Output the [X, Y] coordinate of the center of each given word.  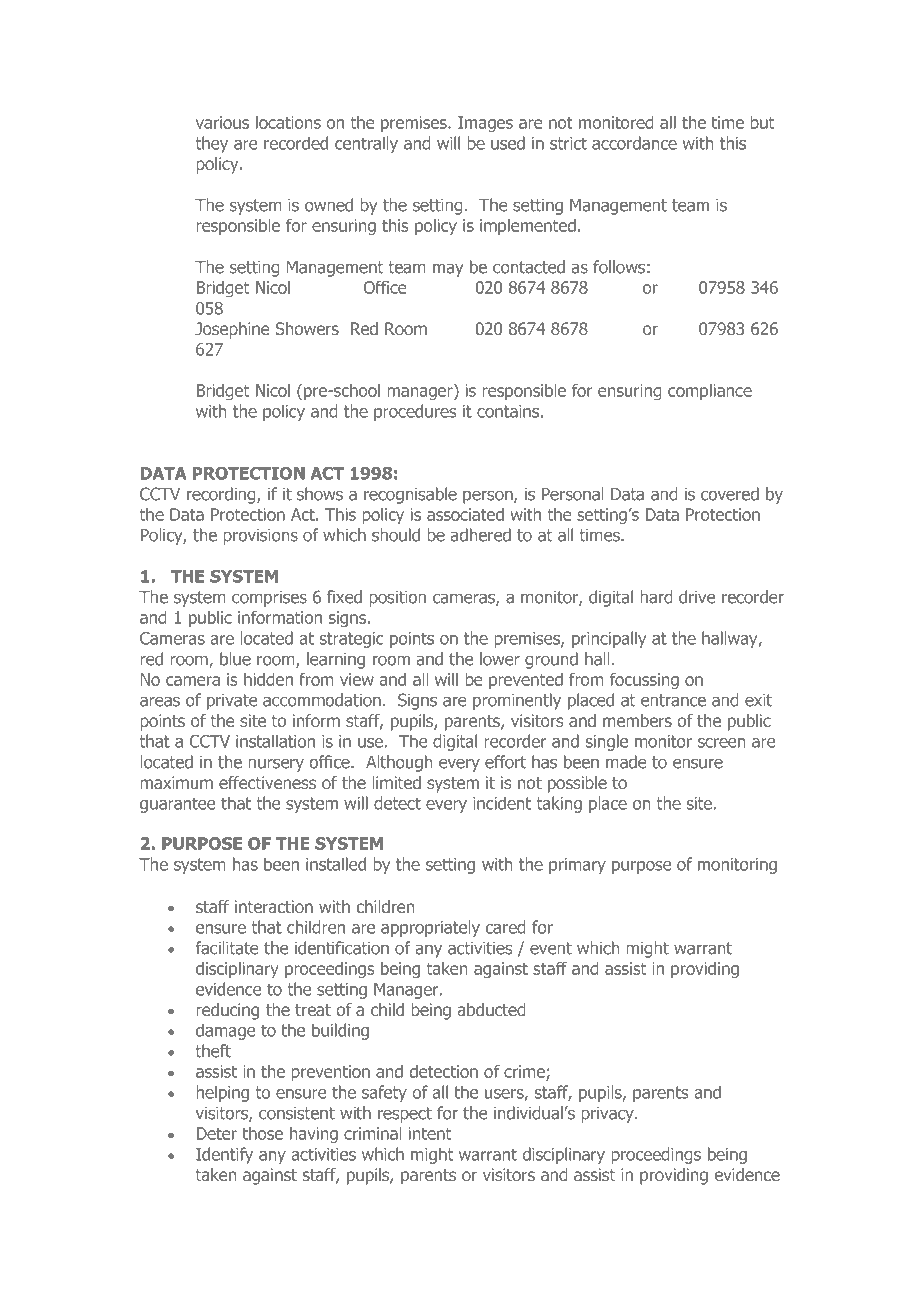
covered [730, 494]
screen [721, 743]
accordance [634, 143]
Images [485, 124]
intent [430, 1133]
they [212, 144]
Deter [217, 1133]
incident [502, 803]
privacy [609, 1115]
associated [465, 514]
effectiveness [267, 782]
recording [222, 495]
